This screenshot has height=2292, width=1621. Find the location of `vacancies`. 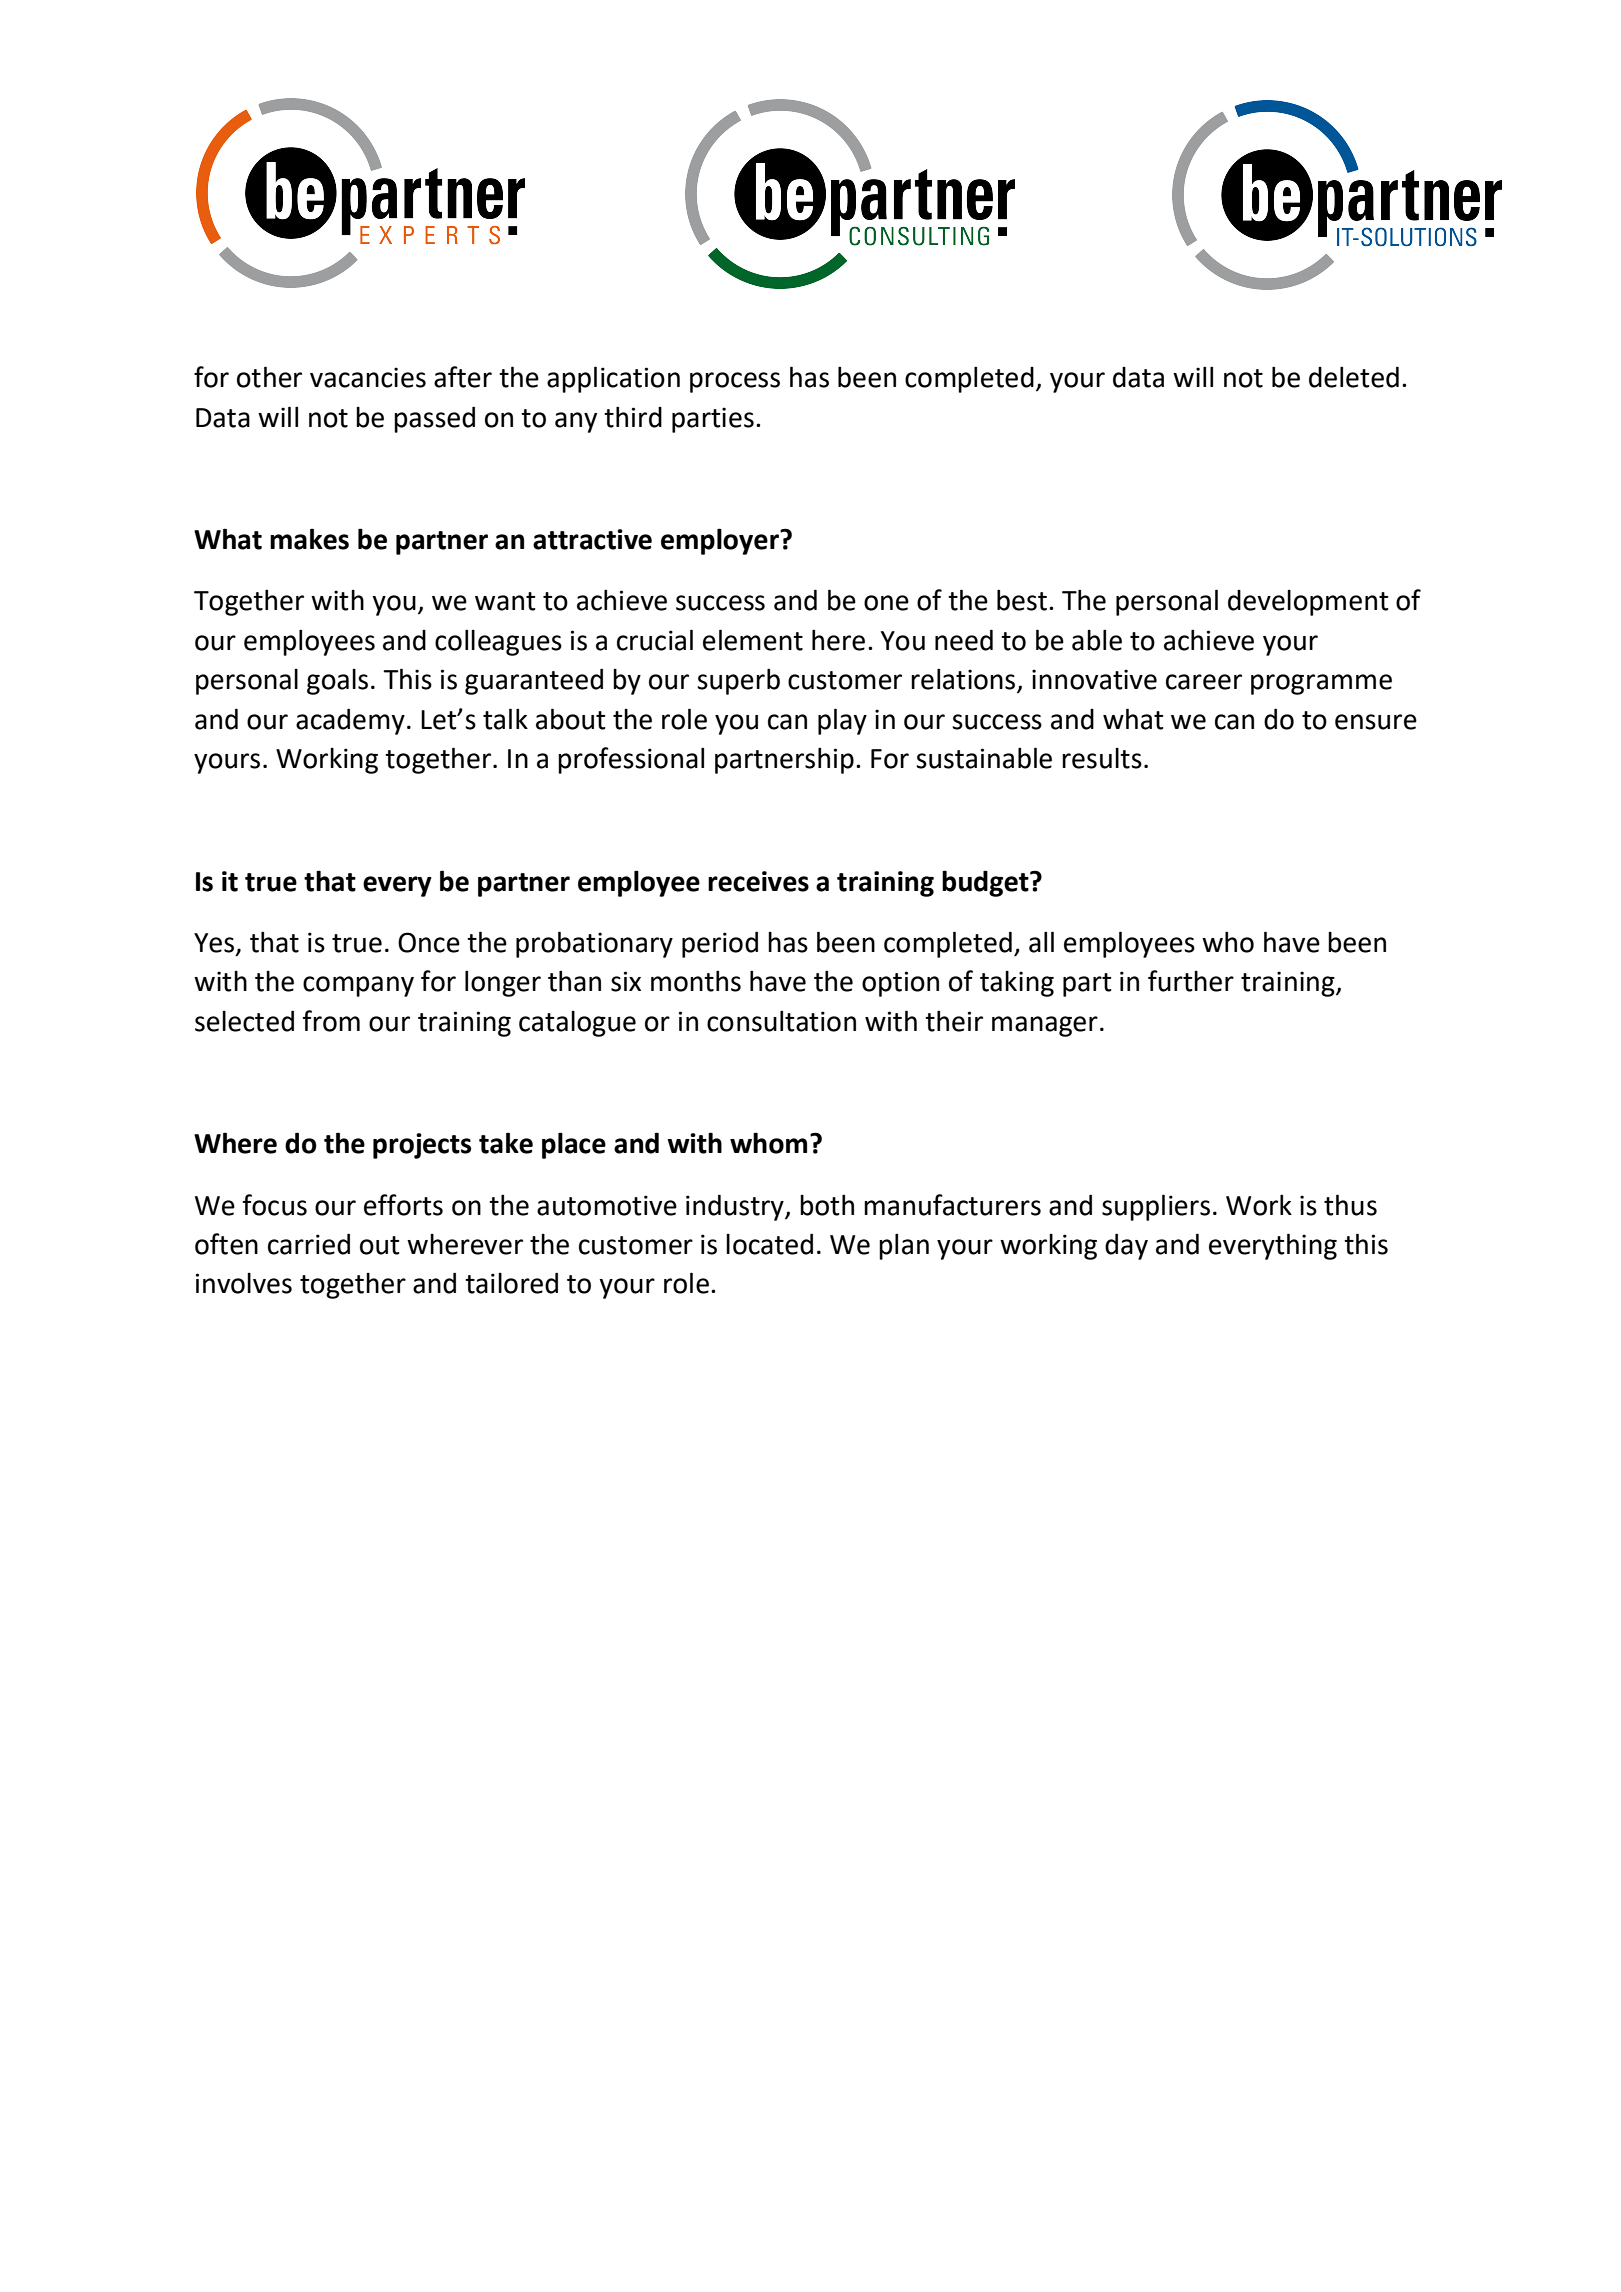

vacancies is located at coordinates (368, 377).
